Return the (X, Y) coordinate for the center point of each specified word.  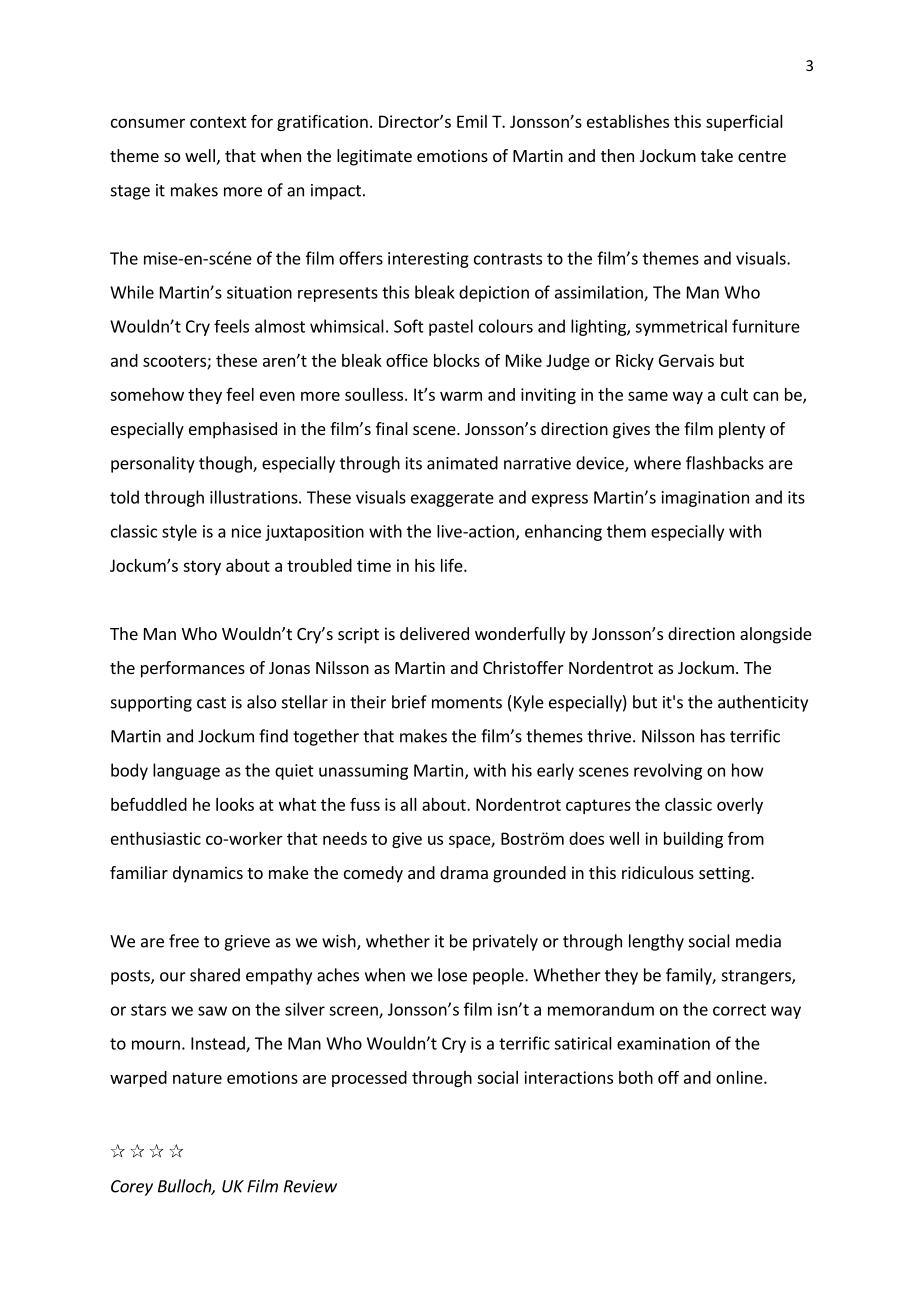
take (717, 155)
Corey (132, 1188)
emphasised (233, 430)
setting (725, 874)
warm (461, 396)
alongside (776, 635)
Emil (472, 121)
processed (369, 1079)
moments (467, 703)
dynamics (208, 874)
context (218, 122)
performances (193, 669)
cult (734, 394)
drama (464, 872)
